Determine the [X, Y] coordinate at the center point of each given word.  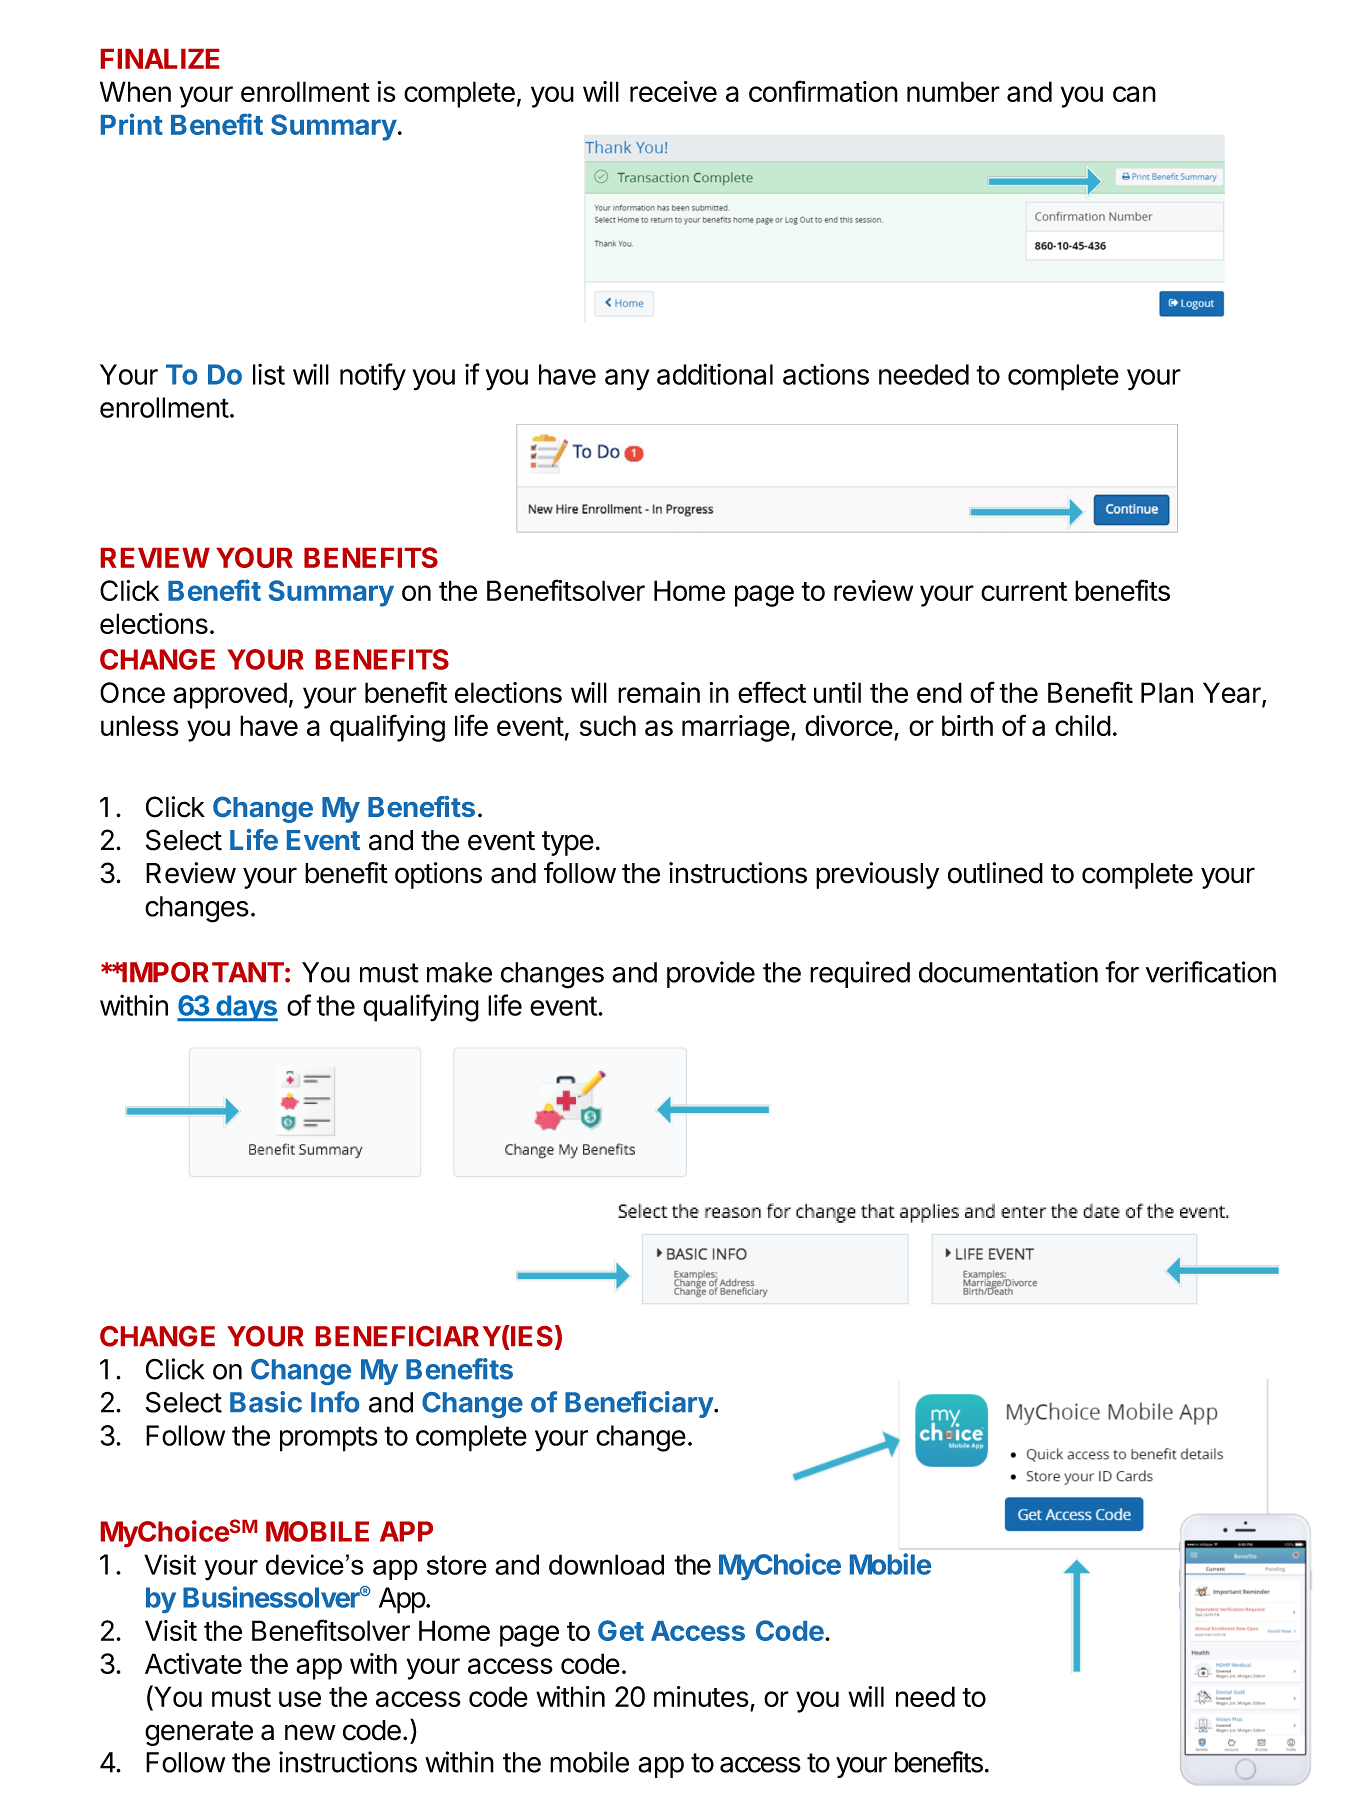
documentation [1008, 972]
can [1134, 94]
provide [711, 974]
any [627, 380]
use [300, 1699]
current [1024, 591]
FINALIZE [160, 59]
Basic [266, 1402]
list [269, 374]
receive [673, 91]
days [246, 1008]
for [1122, 972]
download [606, 1564]
